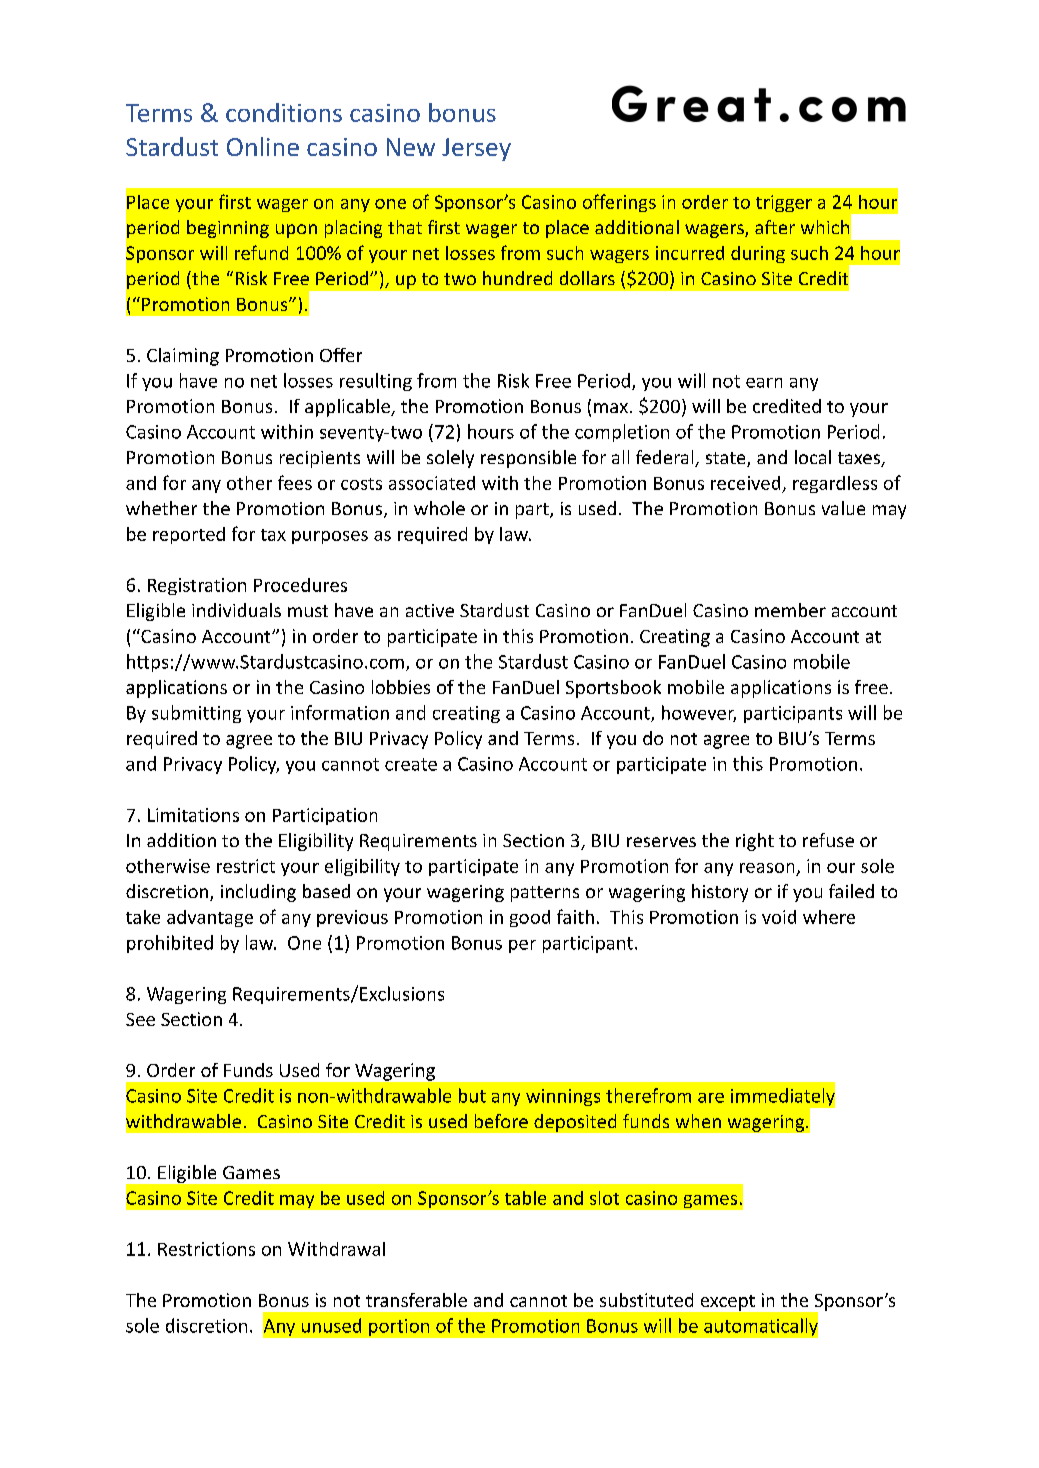  What do you see at coordinates (779, 917) in the screenshot?
I see `void` at bounding box center [779, 917].
